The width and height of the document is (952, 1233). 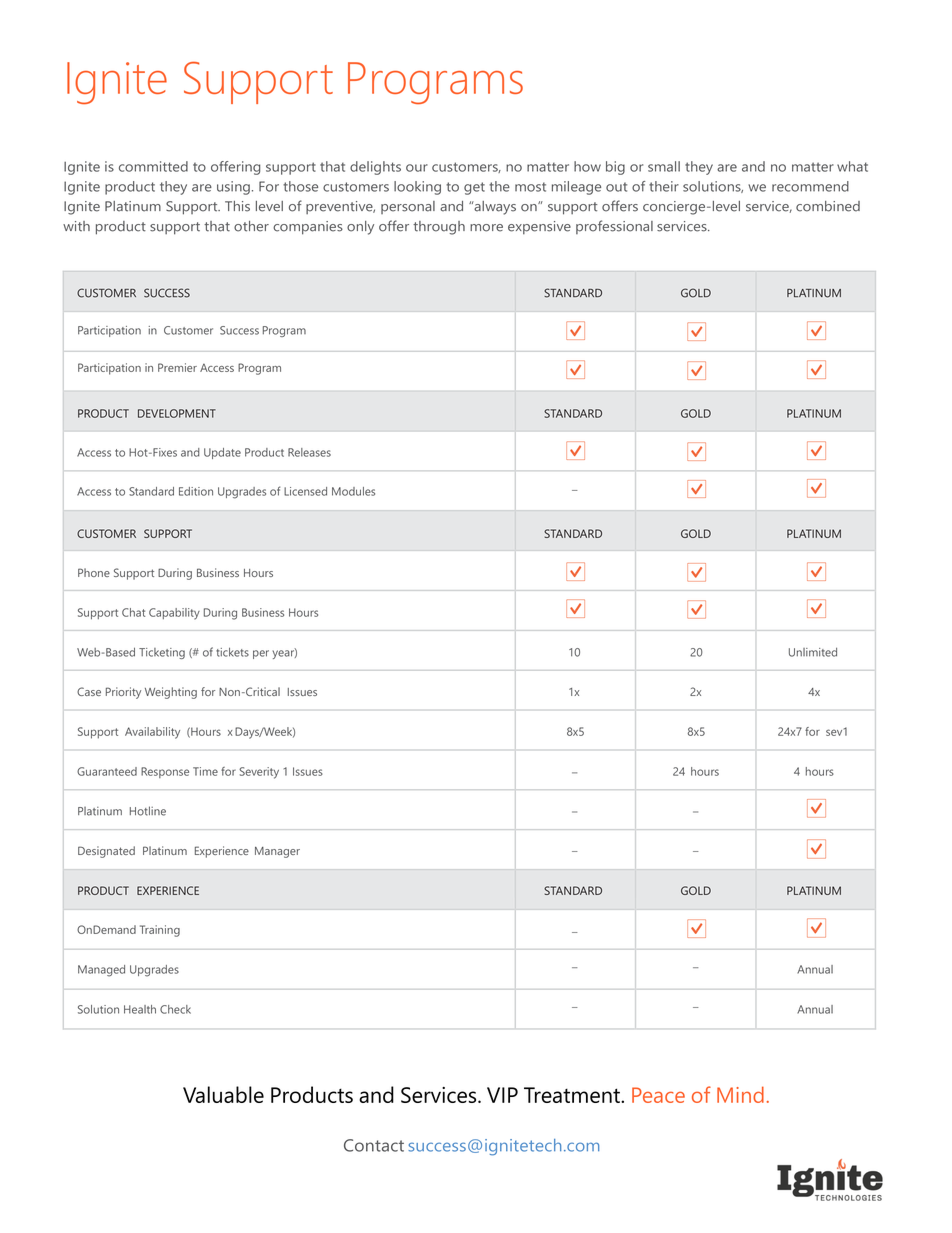 I want to click on committed, so click(x=153, y=166).
